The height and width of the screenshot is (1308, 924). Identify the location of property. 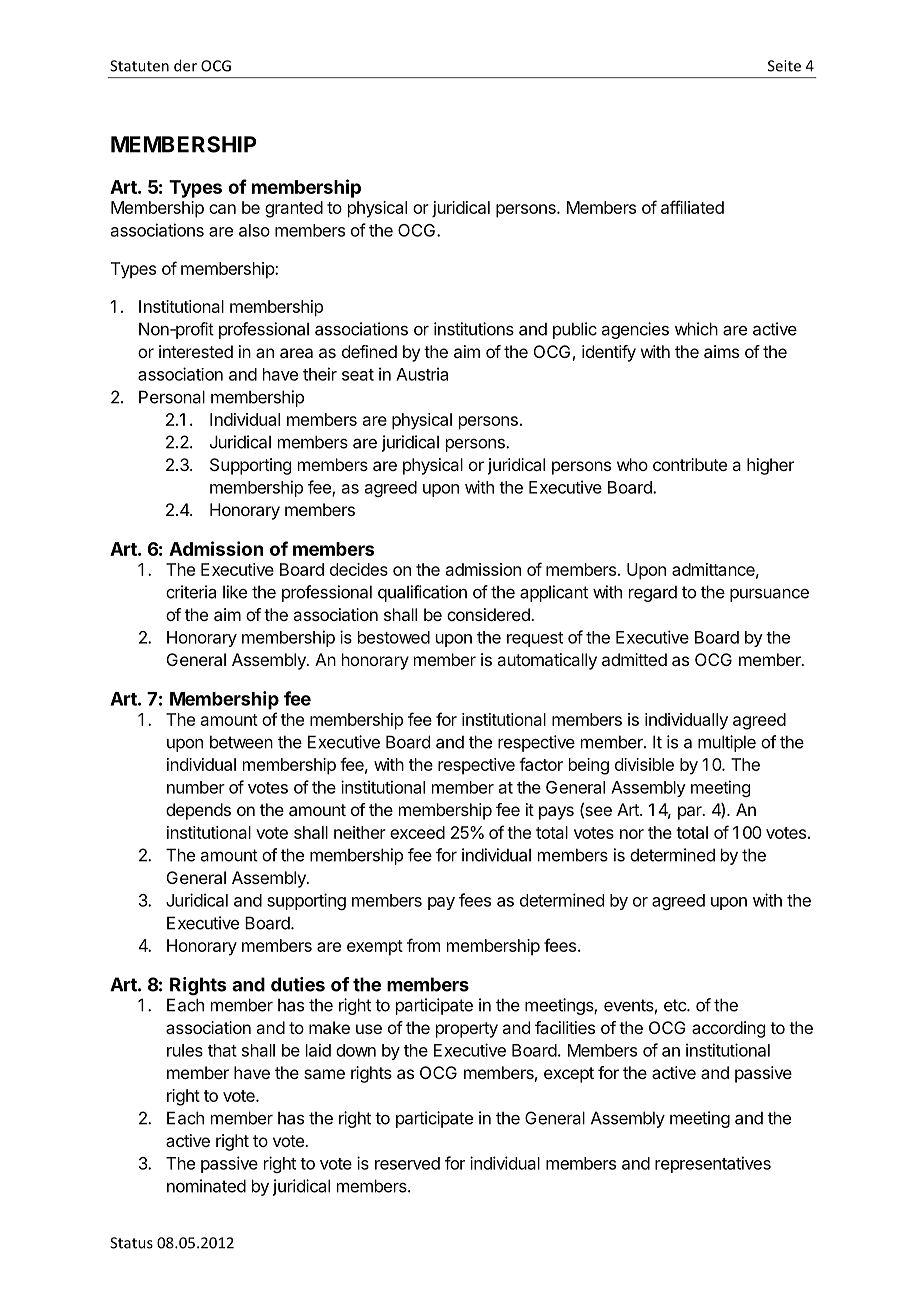
(467, 1030).
